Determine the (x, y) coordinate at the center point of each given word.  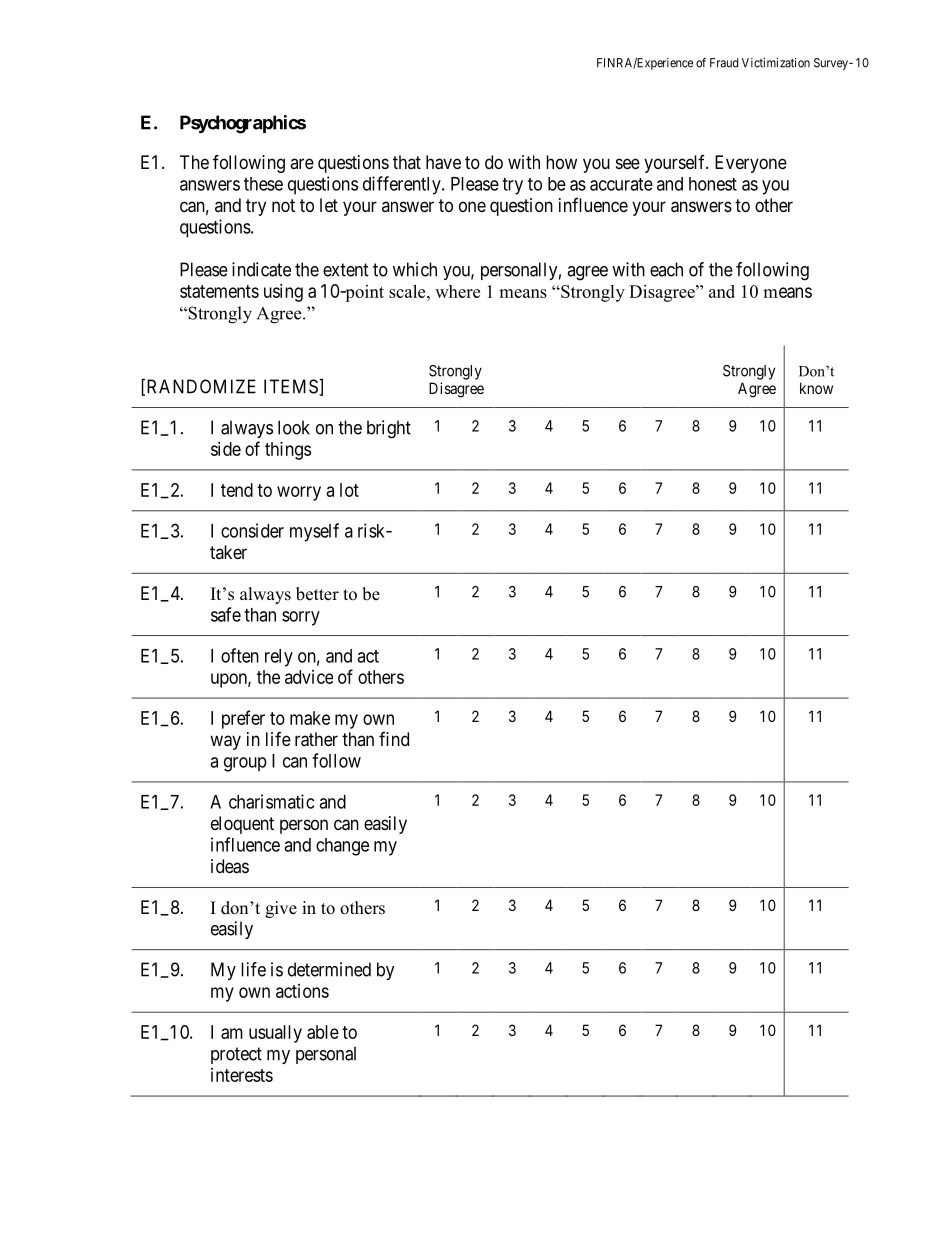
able (323, 1032)
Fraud (724, 63)
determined (329, 969)
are (302, 163)
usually (275, 1034)
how (561, 162)
